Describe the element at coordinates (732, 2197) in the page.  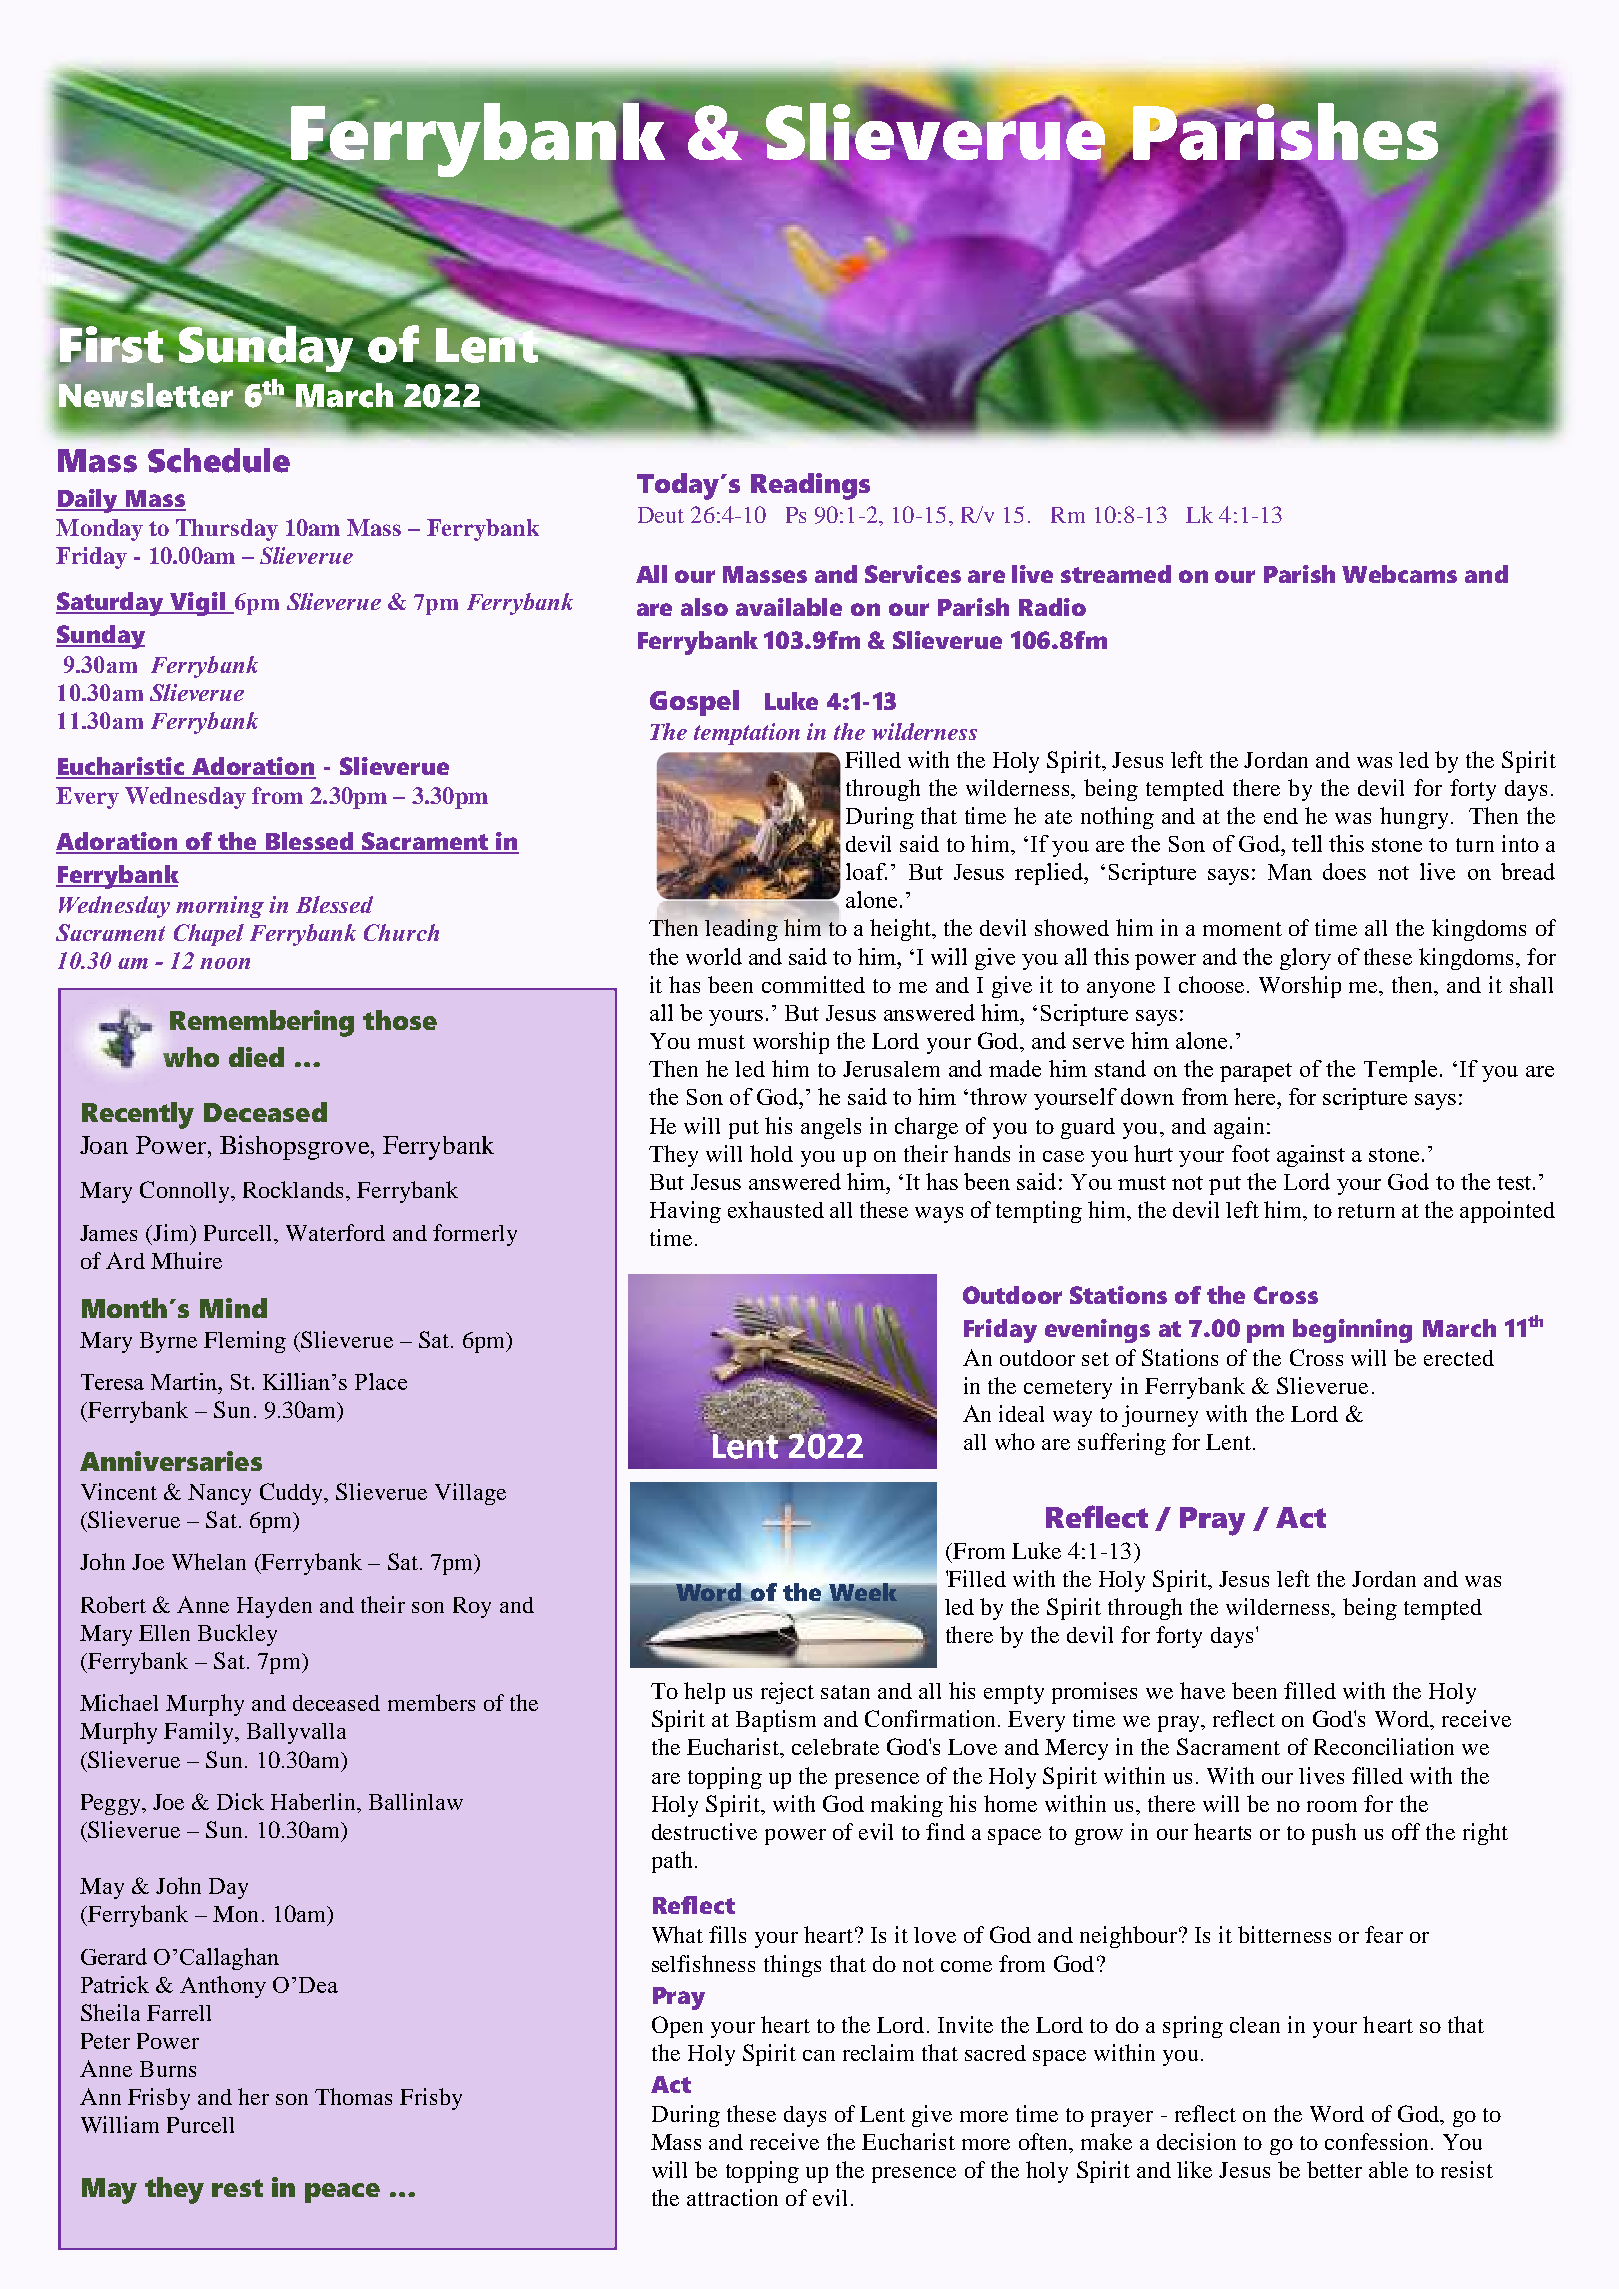
I see `attraction` at that location.
